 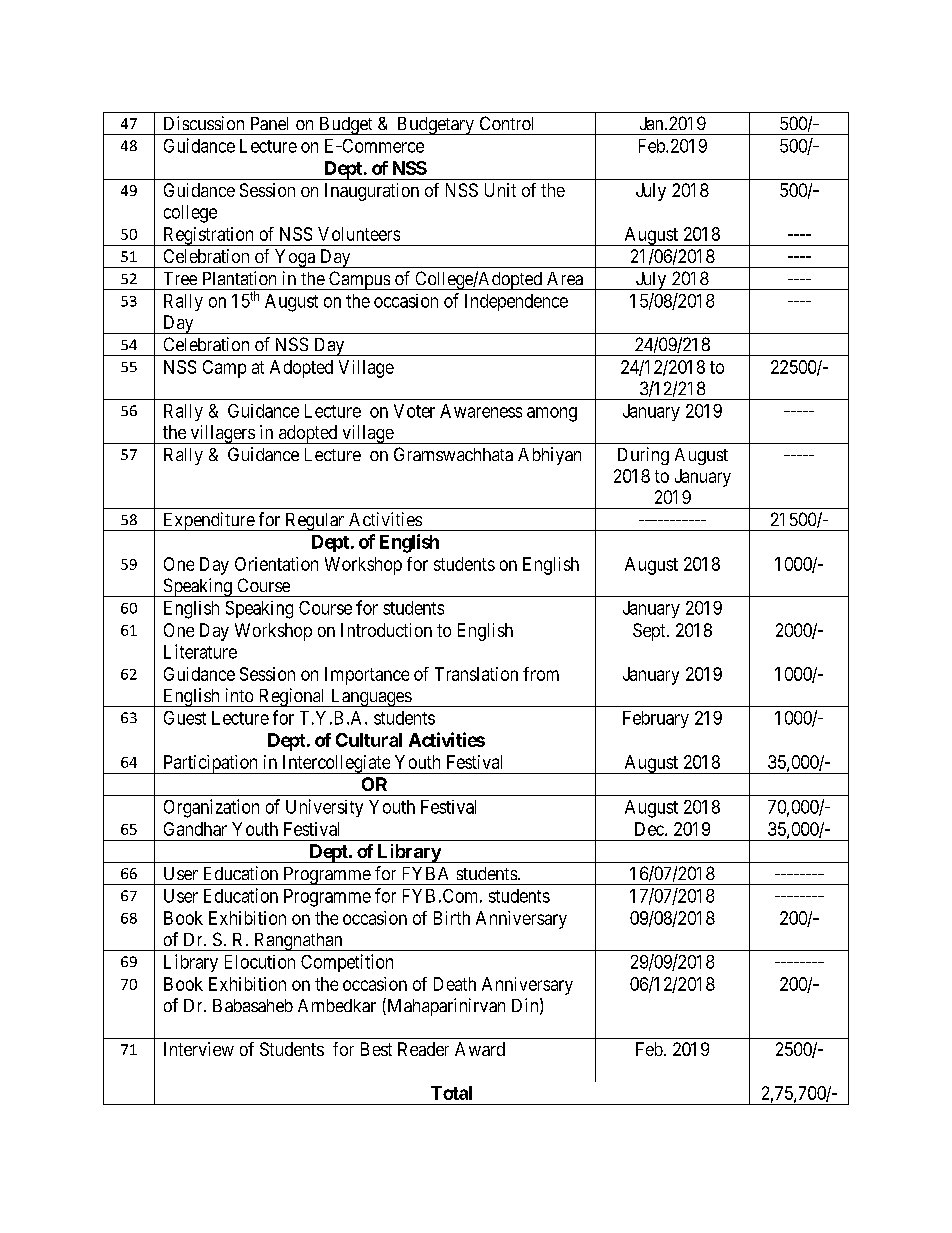 I want to click on Panel, so click(x=269, y=123).
